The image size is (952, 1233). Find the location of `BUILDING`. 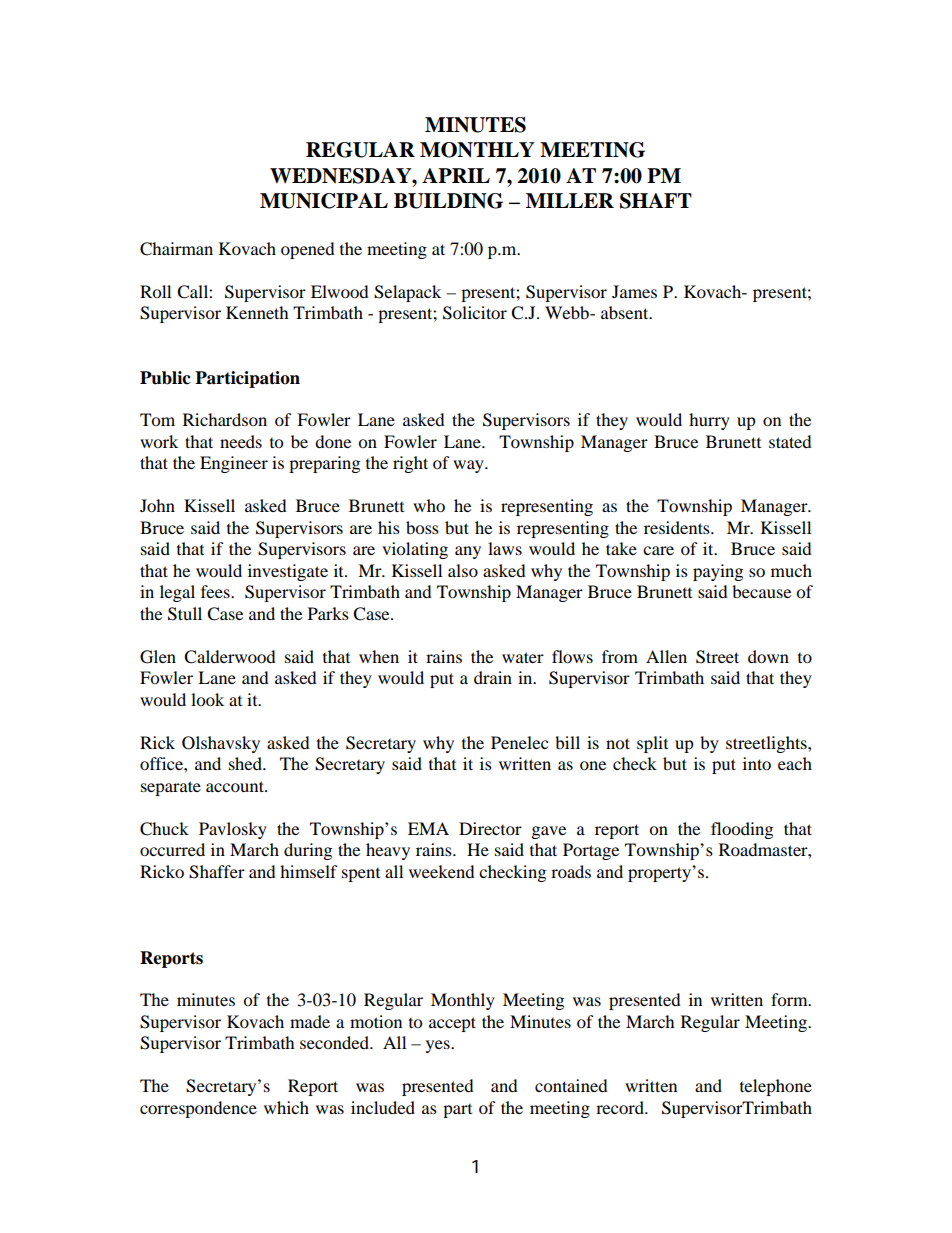

BUILDING is located at coordinates (448, 201).
